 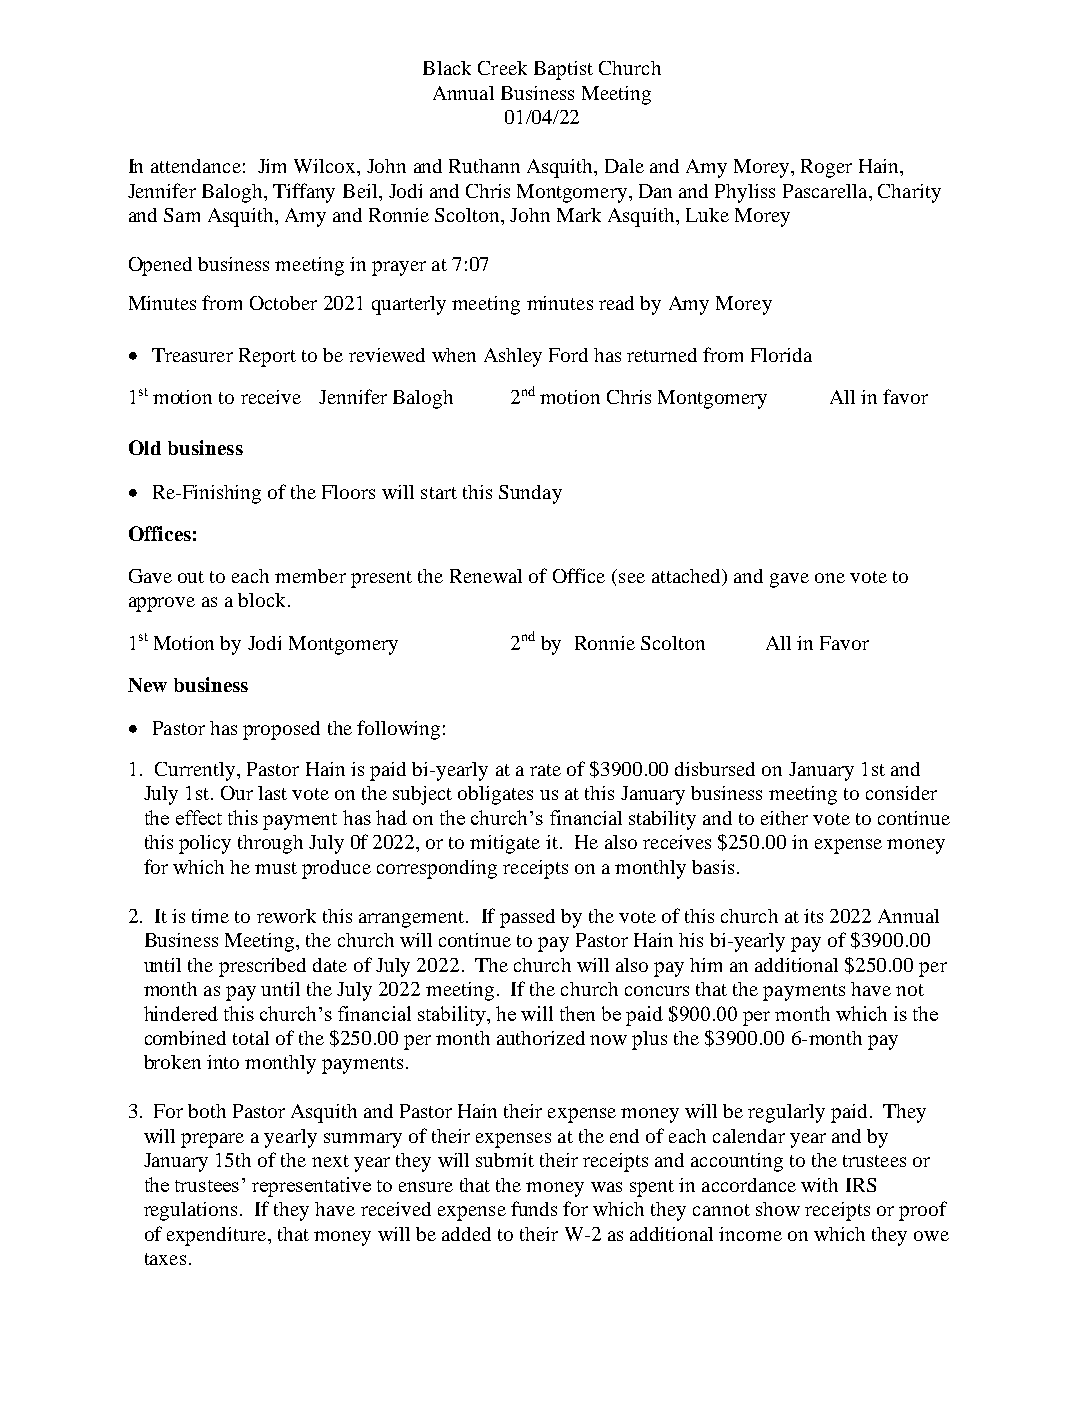 What do you see at coordinates (534, 1208) in the page?
I see `funds` at bounding box center [534, 1208].
